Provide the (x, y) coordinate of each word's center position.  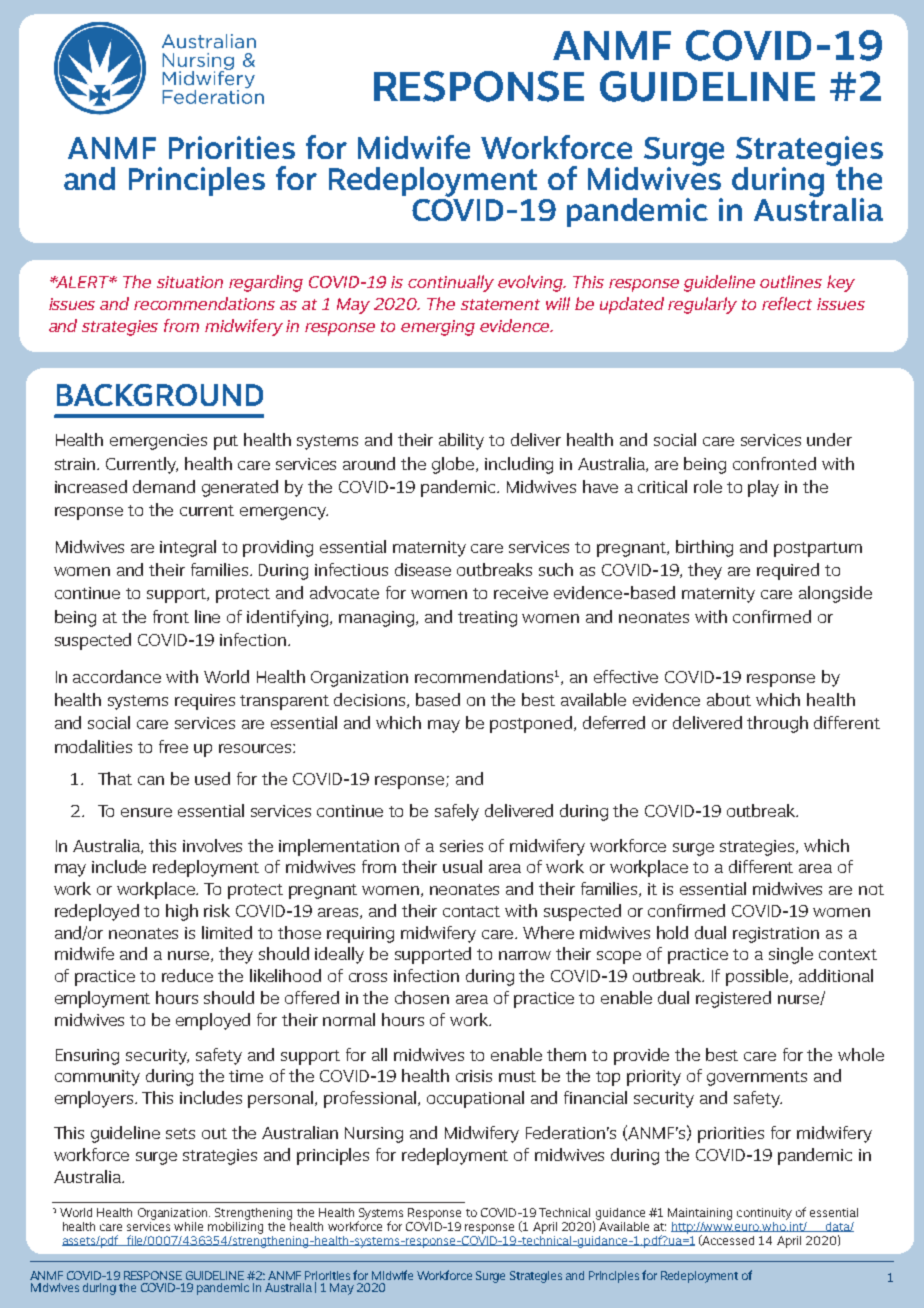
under (829, 439)
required (788, 571)
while (188, 1226)
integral (188, 548)
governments (757, 1078)
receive (521, 593)
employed (213, 1021)
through (777, 724)
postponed (531, 724)
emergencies (158, 442)
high (182, 912)
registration (776, 935)
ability (461, 441)
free (173, 746)
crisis (474, 1076)
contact (471, 911)
